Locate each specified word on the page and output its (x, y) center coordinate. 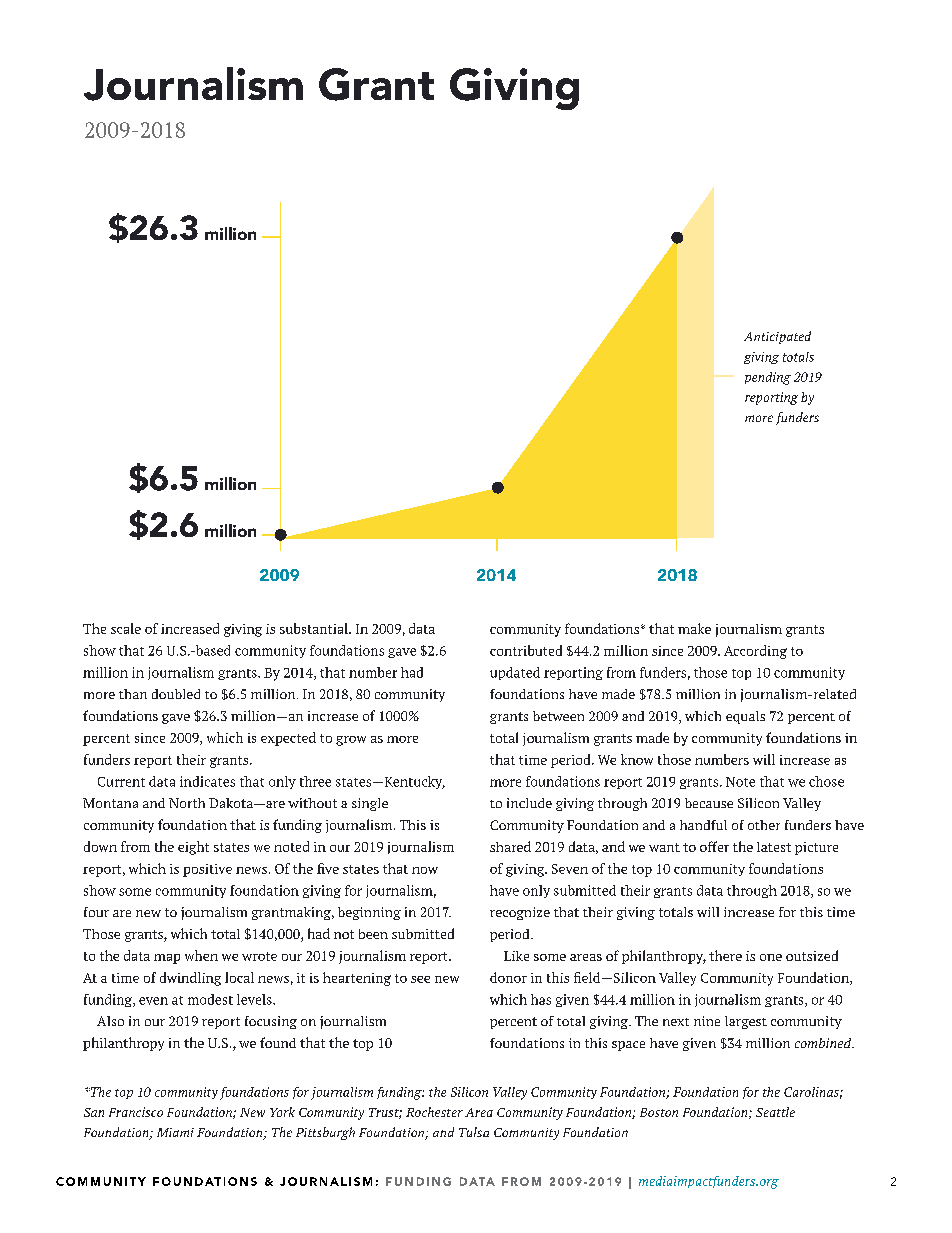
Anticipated (777, 337)
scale (126, 628)
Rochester (434, 1112)
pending (768, 378)
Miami (175, 1132)
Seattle (775, 1112)
